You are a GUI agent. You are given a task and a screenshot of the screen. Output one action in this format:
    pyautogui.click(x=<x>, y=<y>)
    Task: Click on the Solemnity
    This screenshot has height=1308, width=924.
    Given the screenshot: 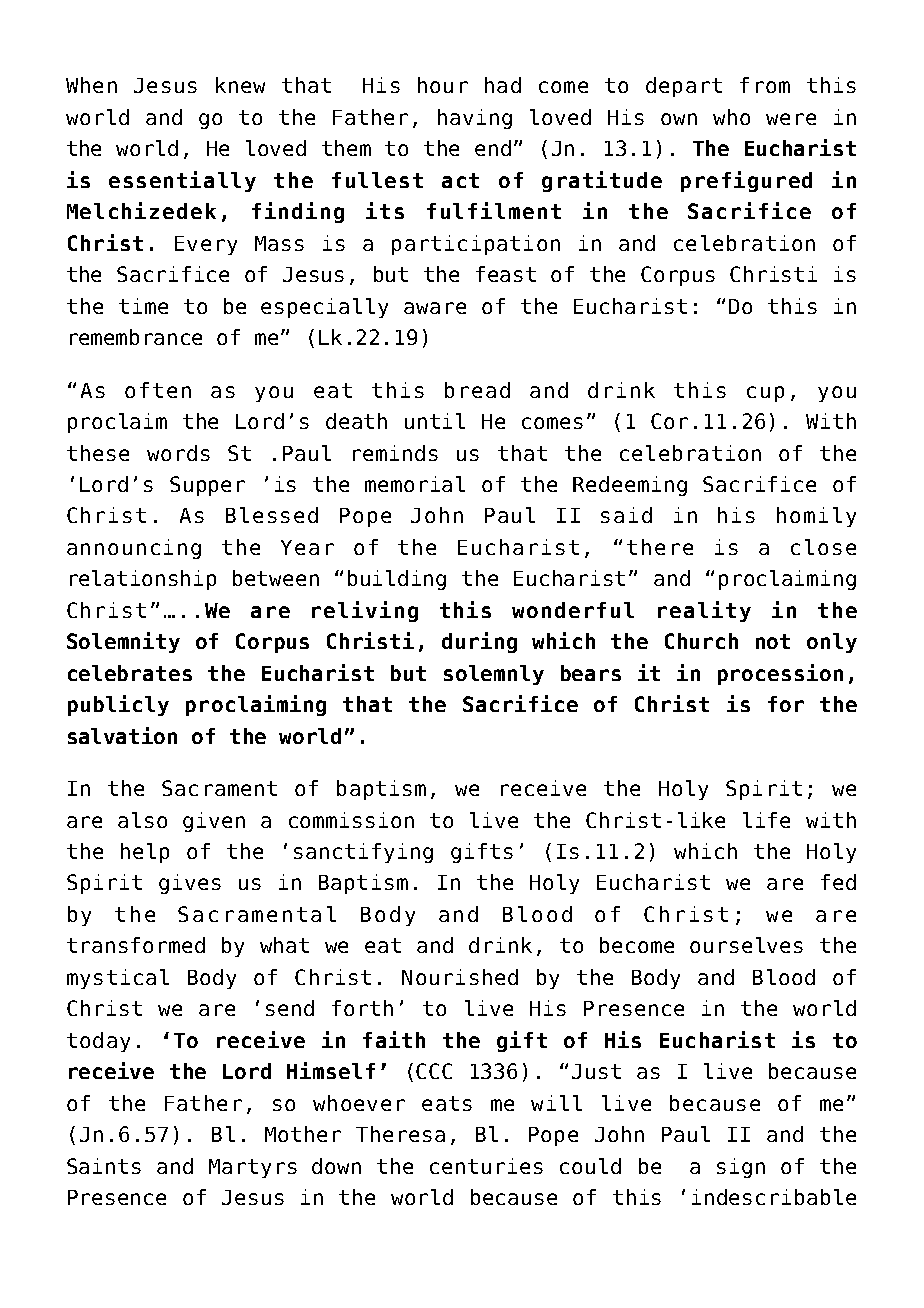 What is the action you would take?
    pyautogui.click(x=123, y=642)
